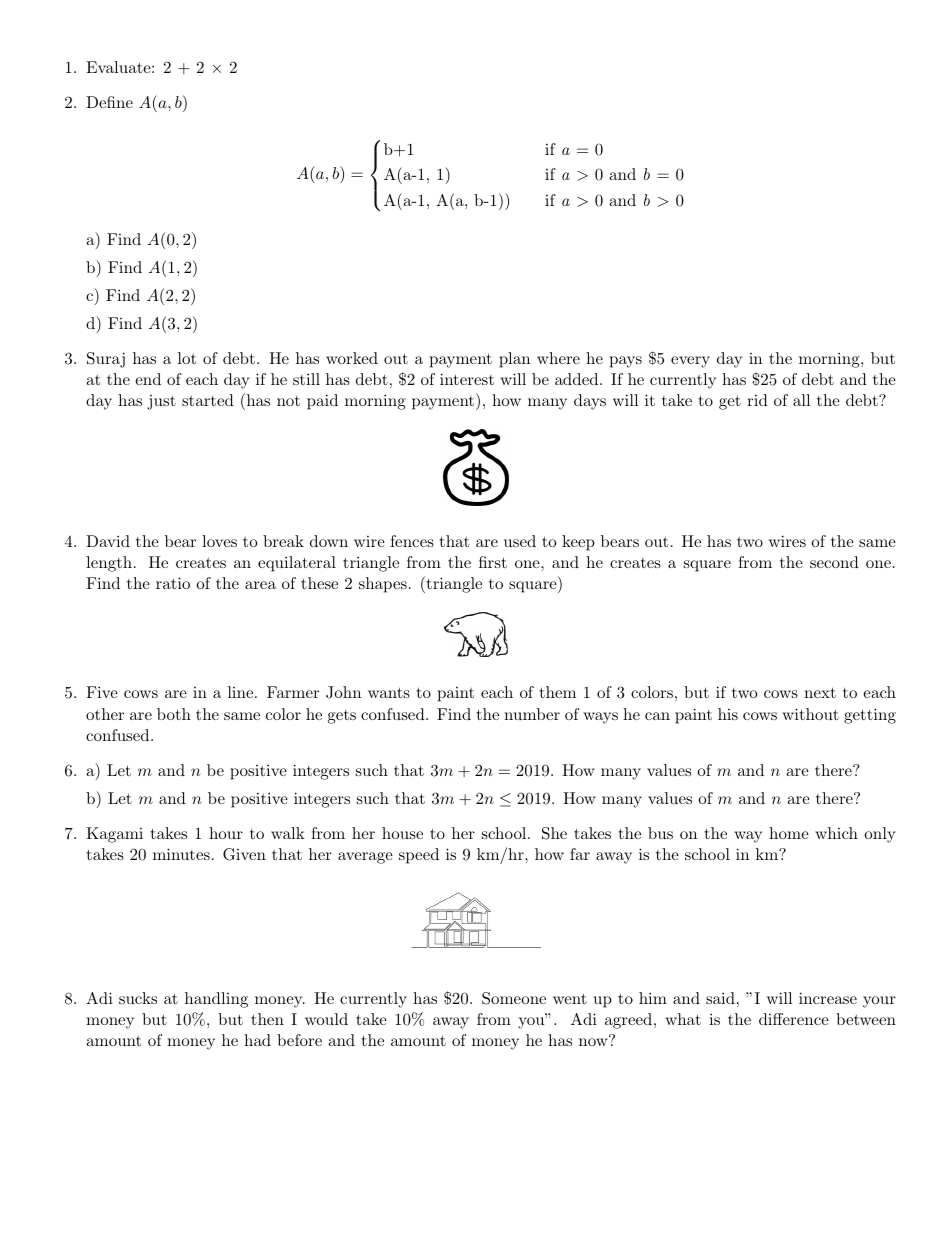  Describe the element at coordinates (801, 400) in the page. I see `all` at that location.
